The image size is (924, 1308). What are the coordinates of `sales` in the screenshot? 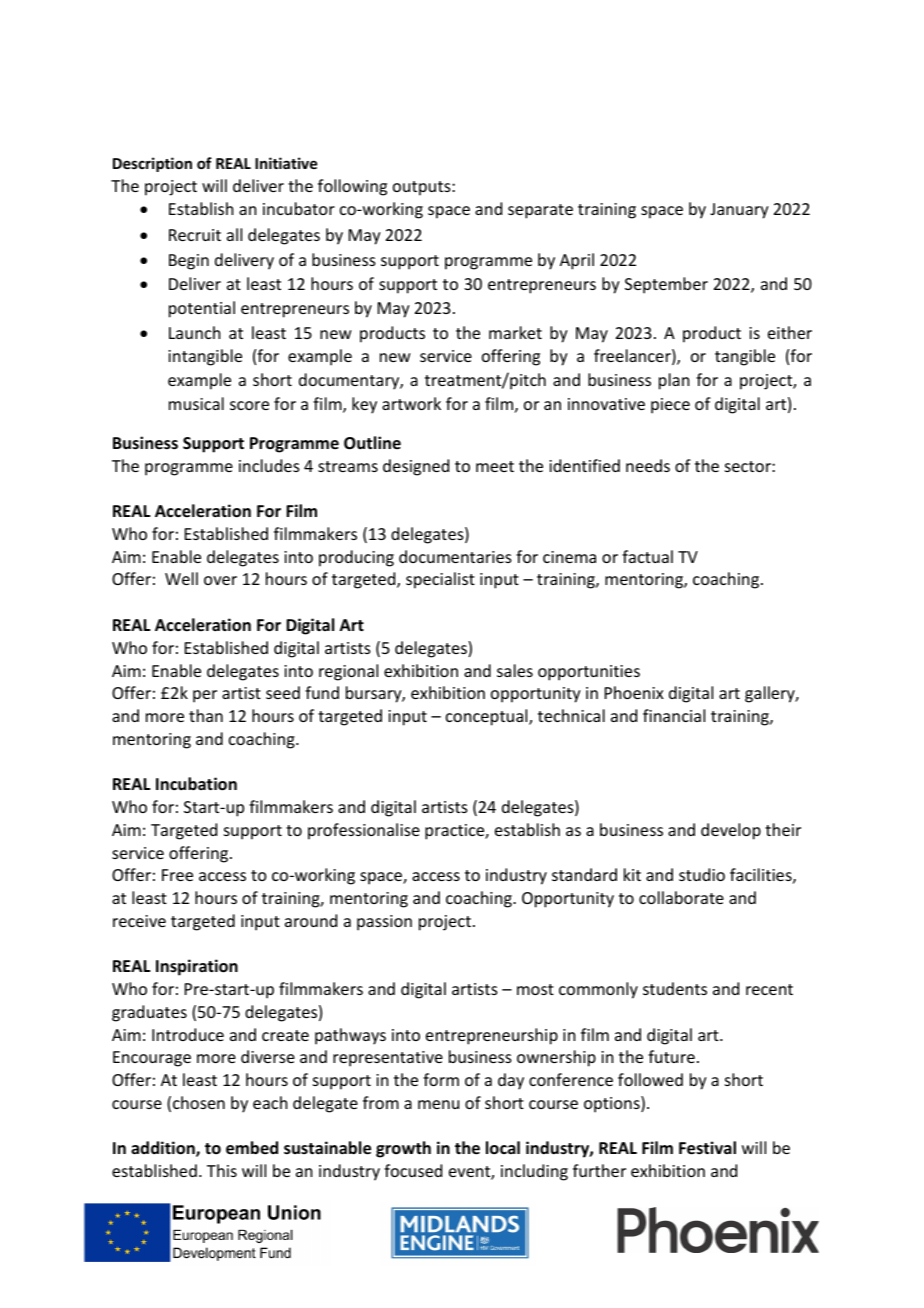 It's located at (515, 670).
